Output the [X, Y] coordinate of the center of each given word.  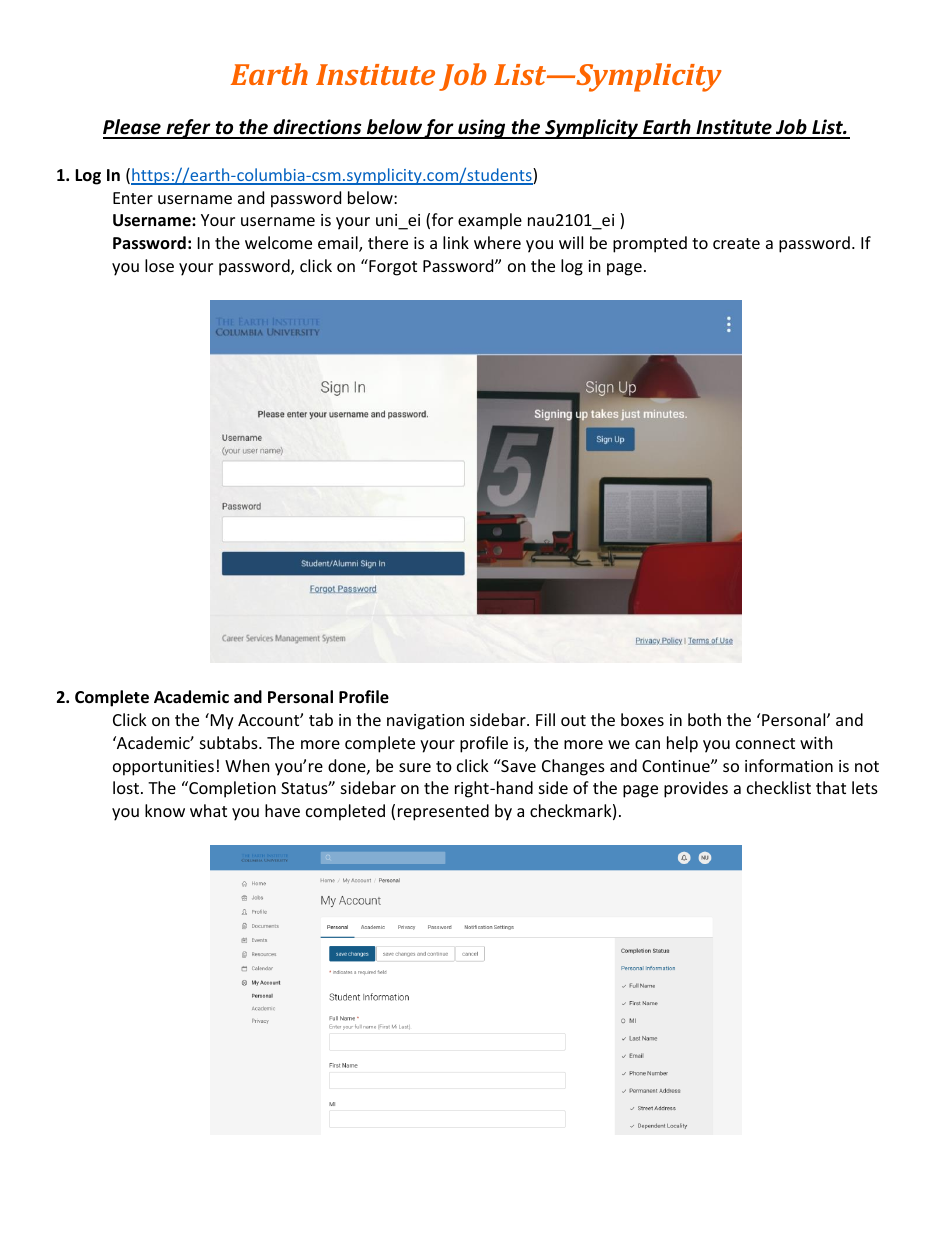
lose [159, 265]
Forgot [392, 267]
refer [188, 129]
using [482, 129]
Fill [545, 719]
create [736, 243]
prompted [650, 244]
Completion [231, 789]
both [704, 719]
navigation [425, 722]
